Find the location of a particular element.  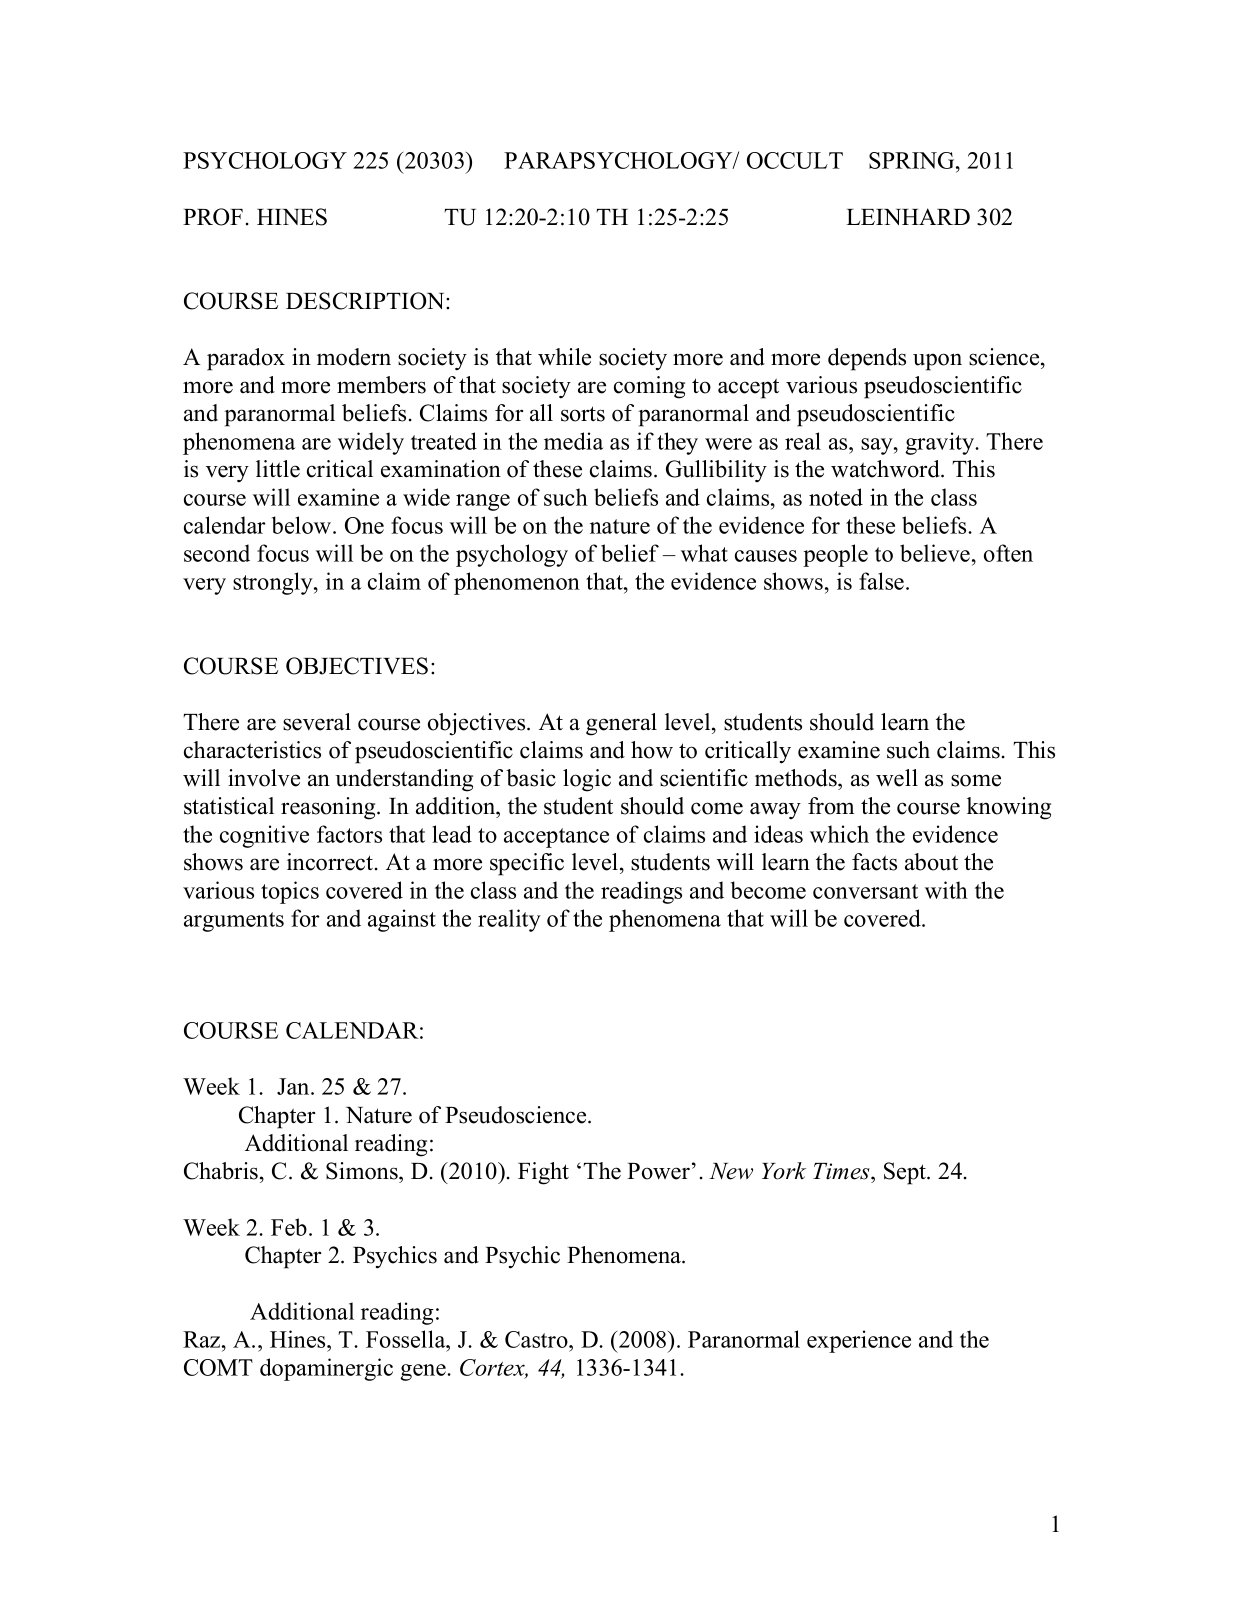

well is located at coordinates (897, 778).
